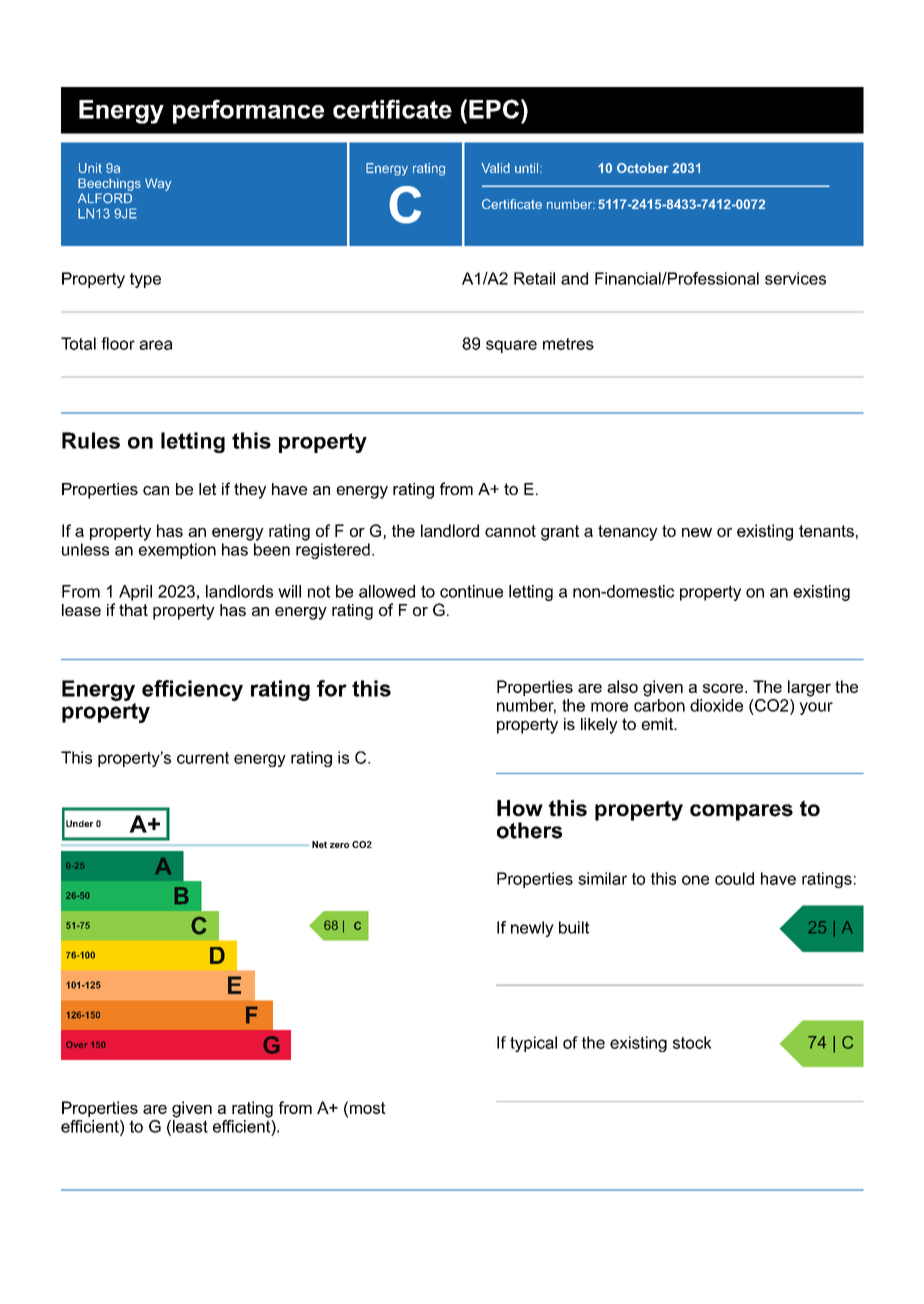 This document has width=924, height=1304. I want to click on Over, so click(77, 1044).
